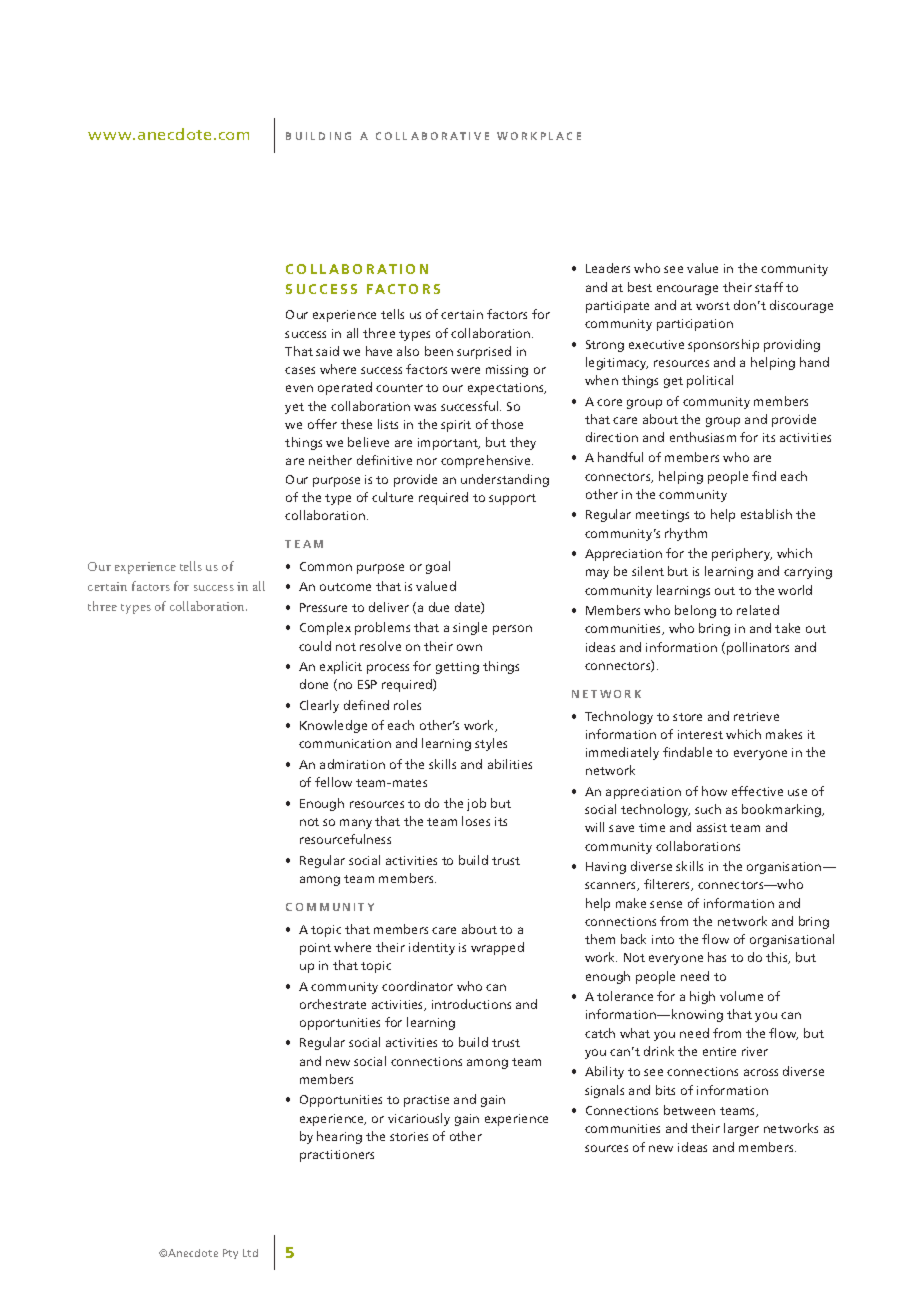 This screenshot has width=924, height=1308. What do you see at coordinates (333, 1004) in the screenshot?
I see `orchestrate` at bounding box center [333, 1004].
